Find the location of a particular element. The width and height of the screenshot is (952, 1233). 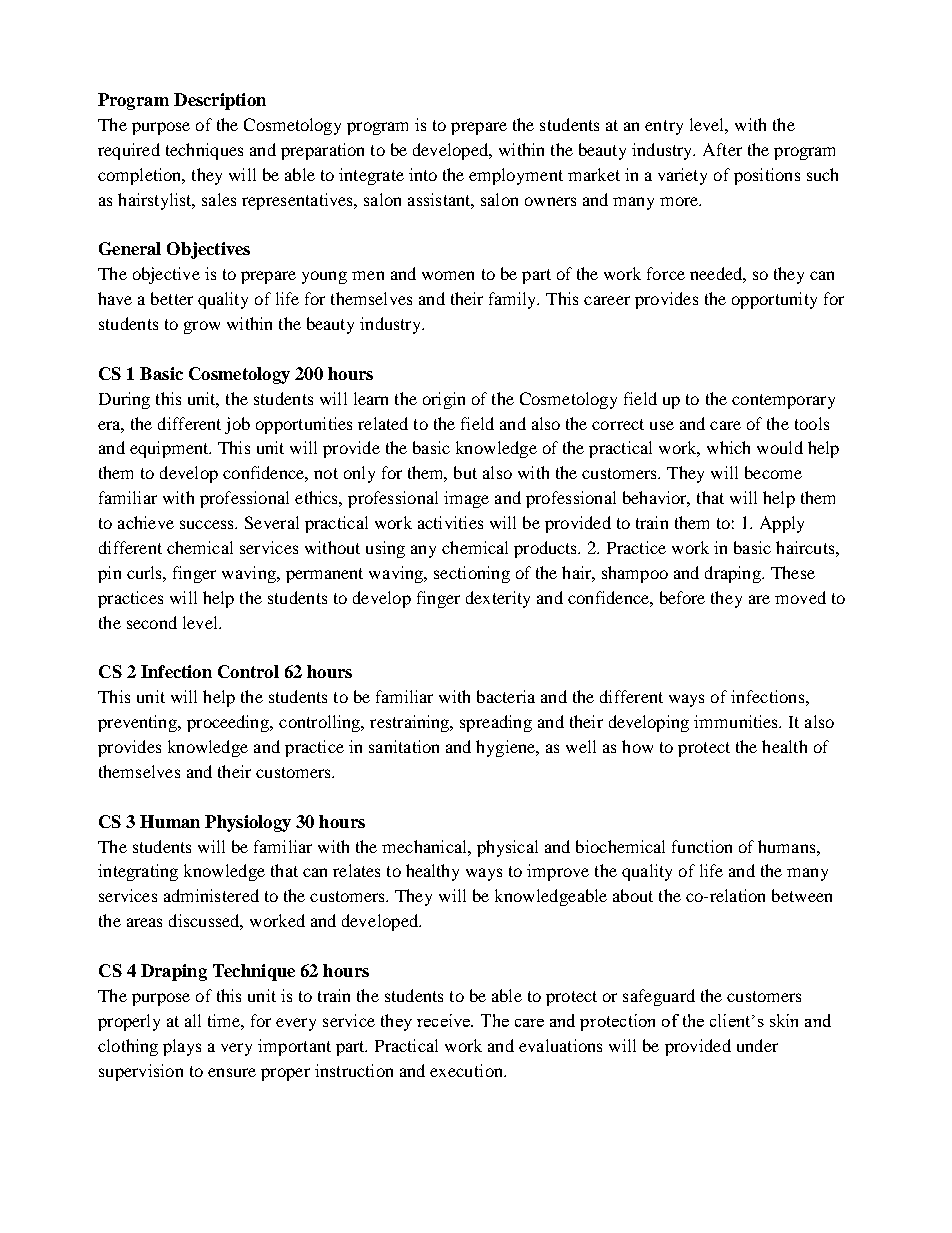

before is located at coordinates (682, 597).
